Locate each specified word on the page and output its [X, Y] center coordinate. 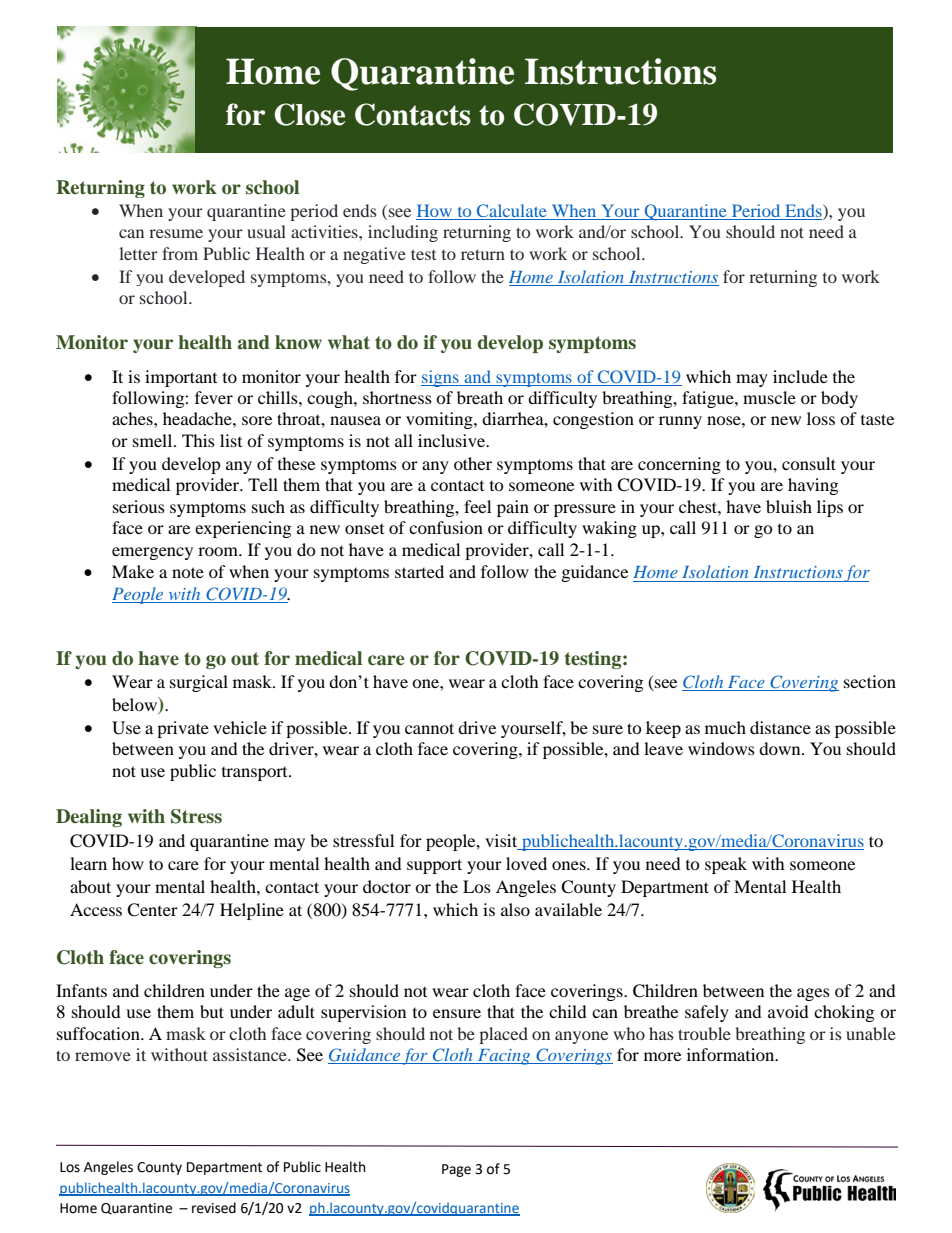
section [870, 681]
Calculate [512, 212]
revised [214, 1208]
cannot [429, 728]
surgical [199, 683]
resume [176, 233]
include [800, 376]
